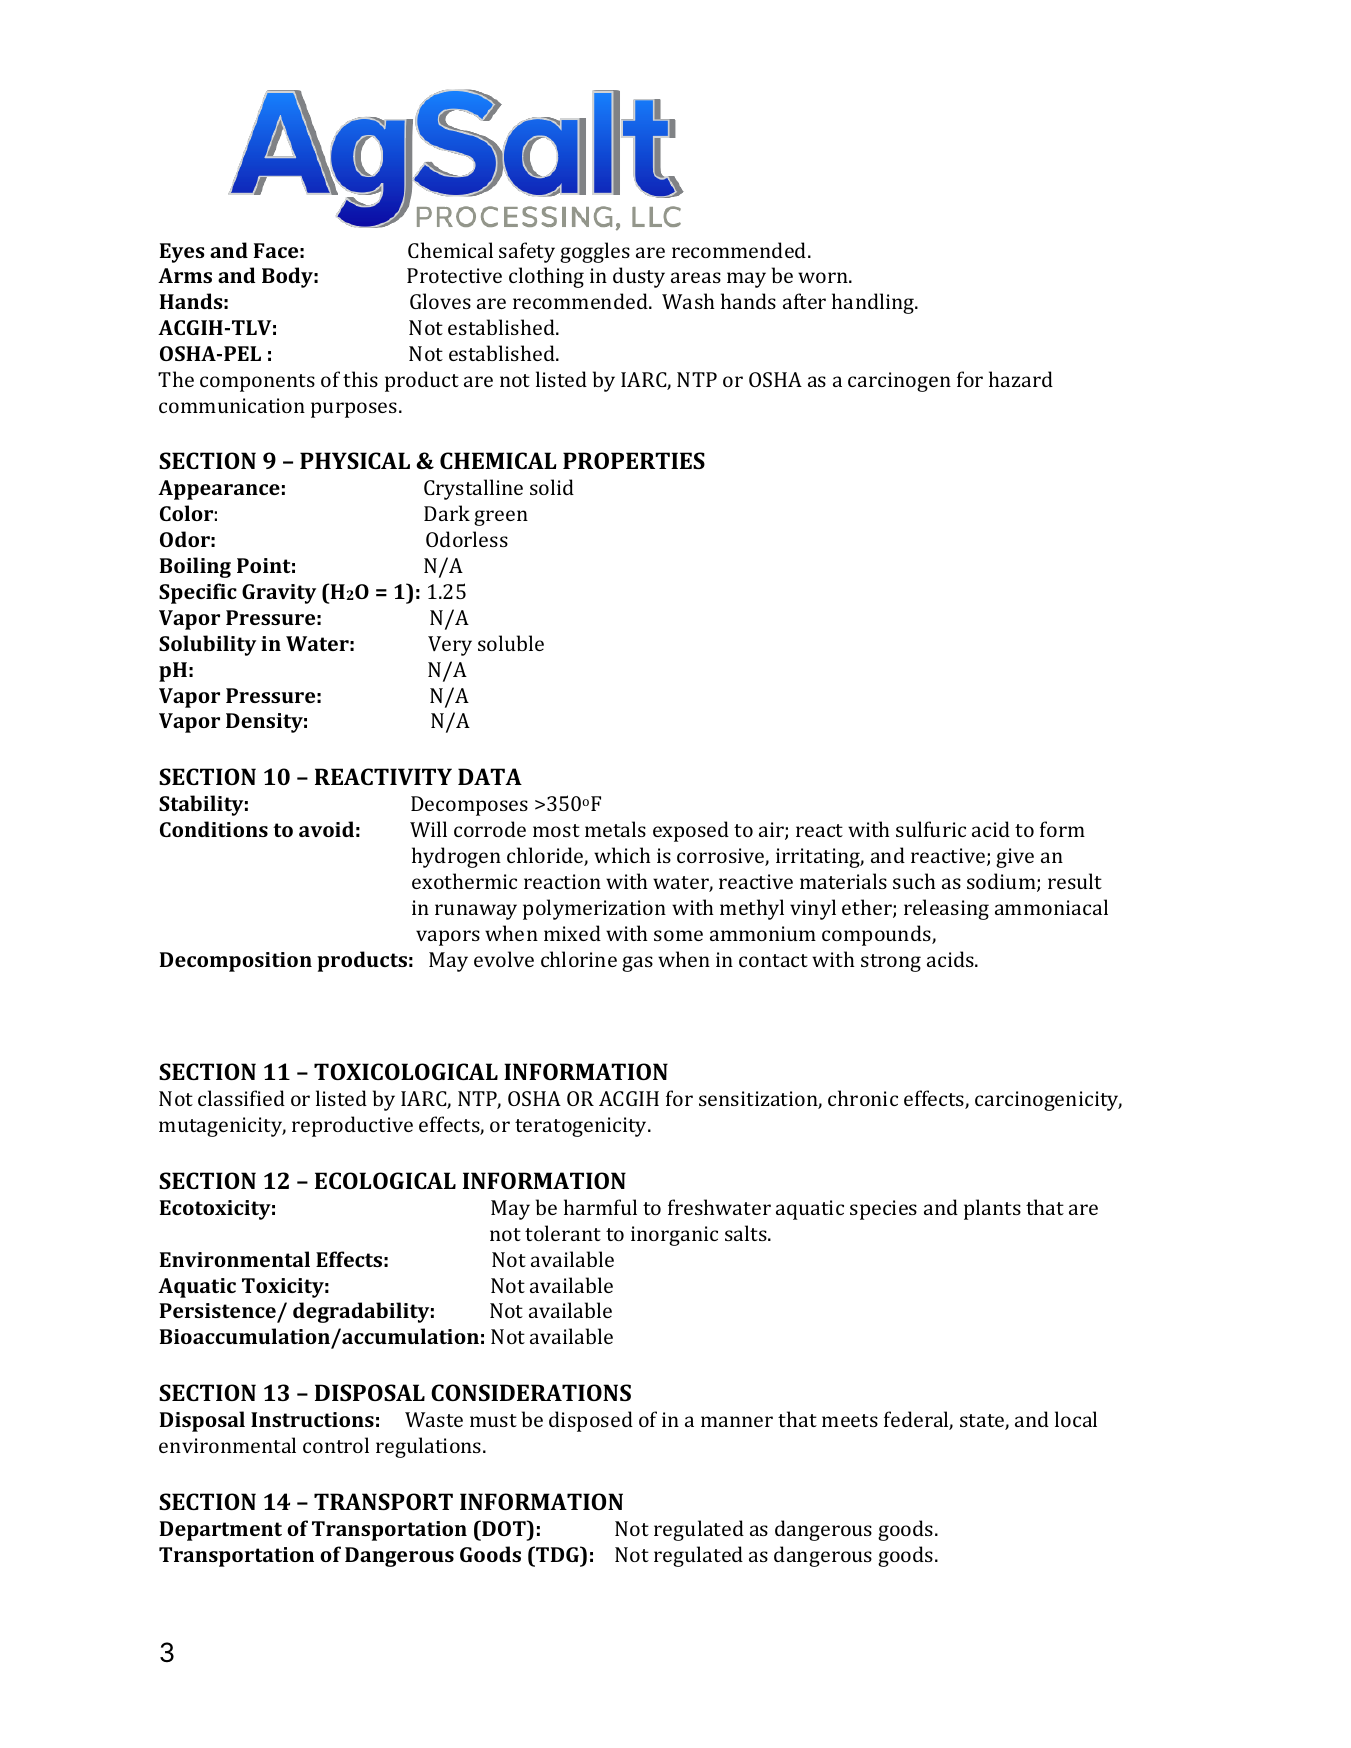 The height and width of the screenshot is (1748, 1351). I want to click on Arms, so click(185, 275).
